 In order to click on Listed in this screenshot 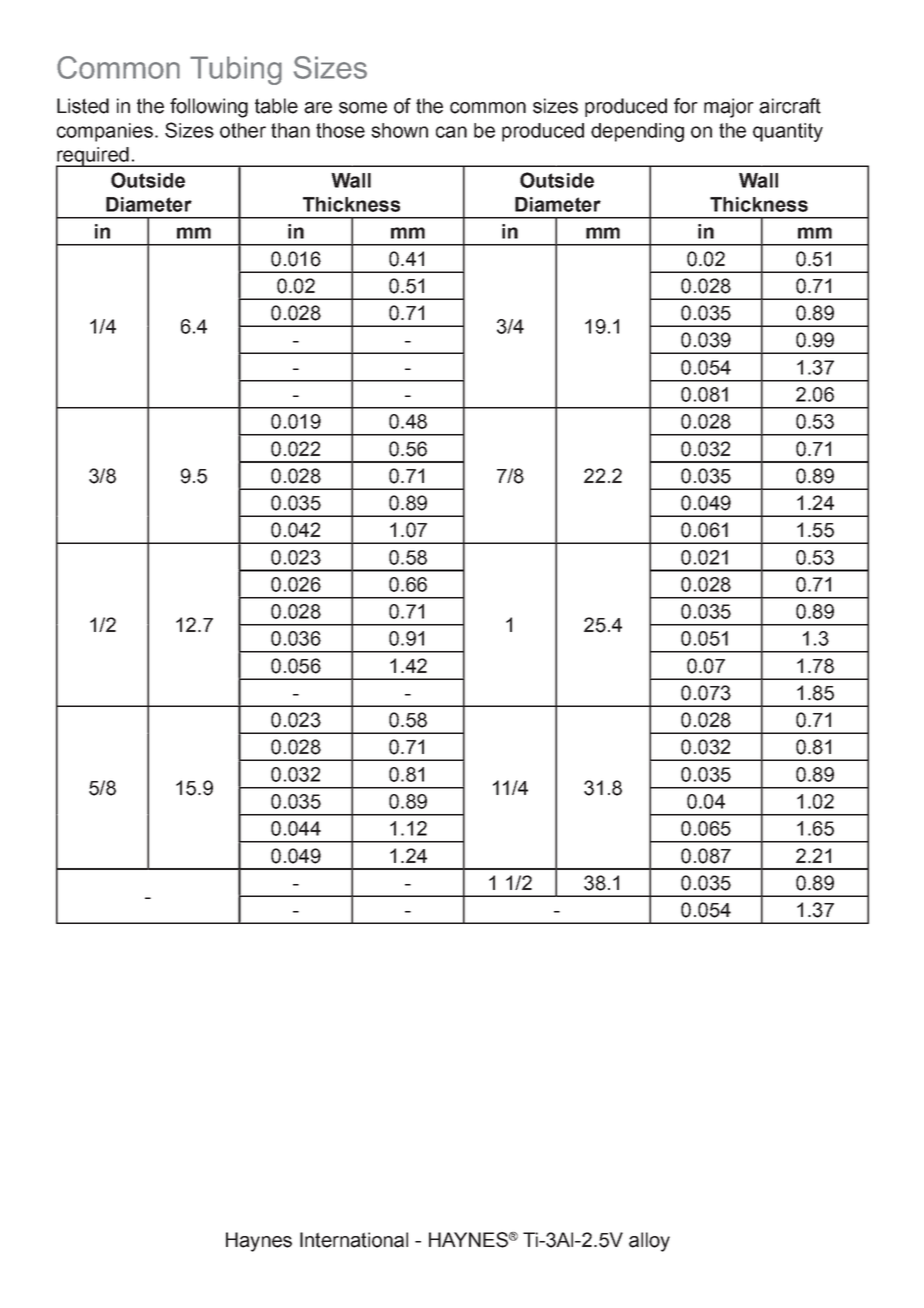, I will do `click(83, 106)`.
